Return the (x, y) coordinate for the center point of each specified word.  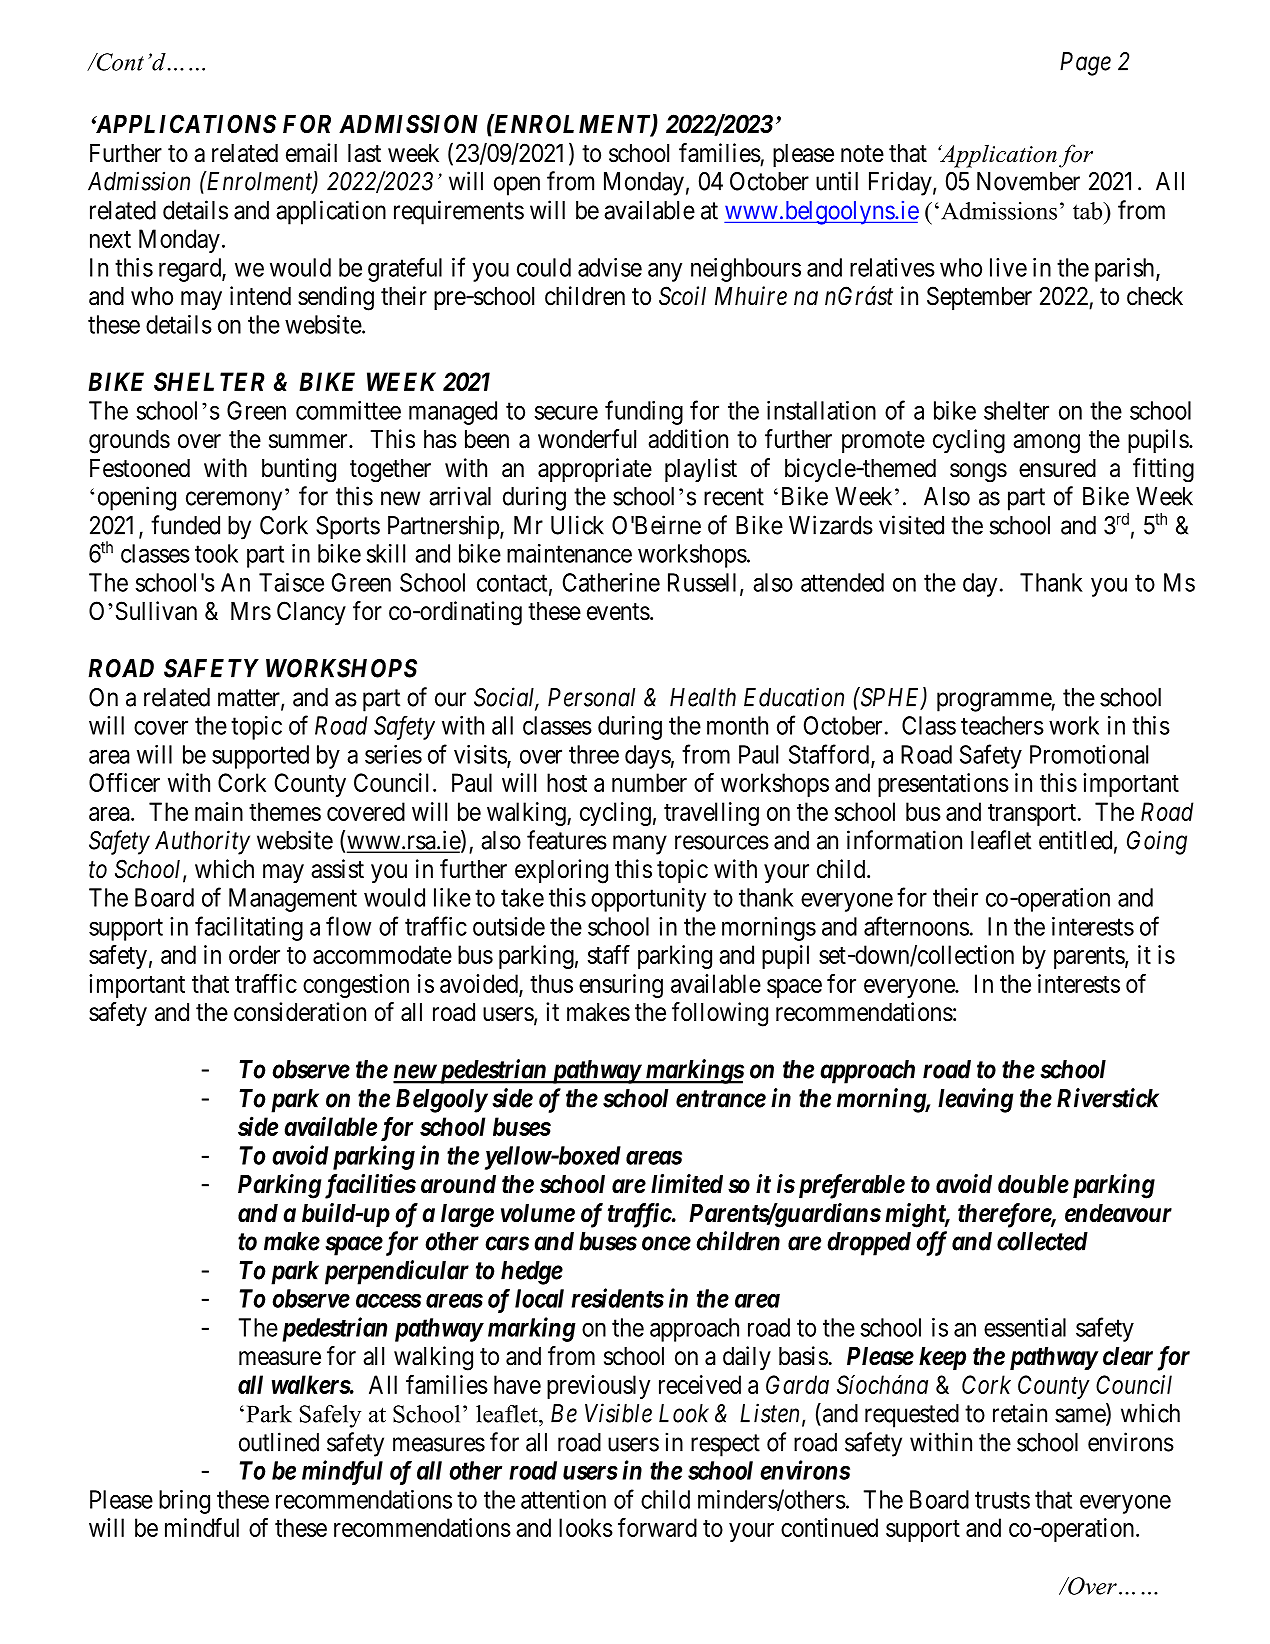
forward (657, 1527)
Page (1085, 64)
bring (184, 1502)
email (311, 153)
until (837, 181)
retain (1020, 1413)
